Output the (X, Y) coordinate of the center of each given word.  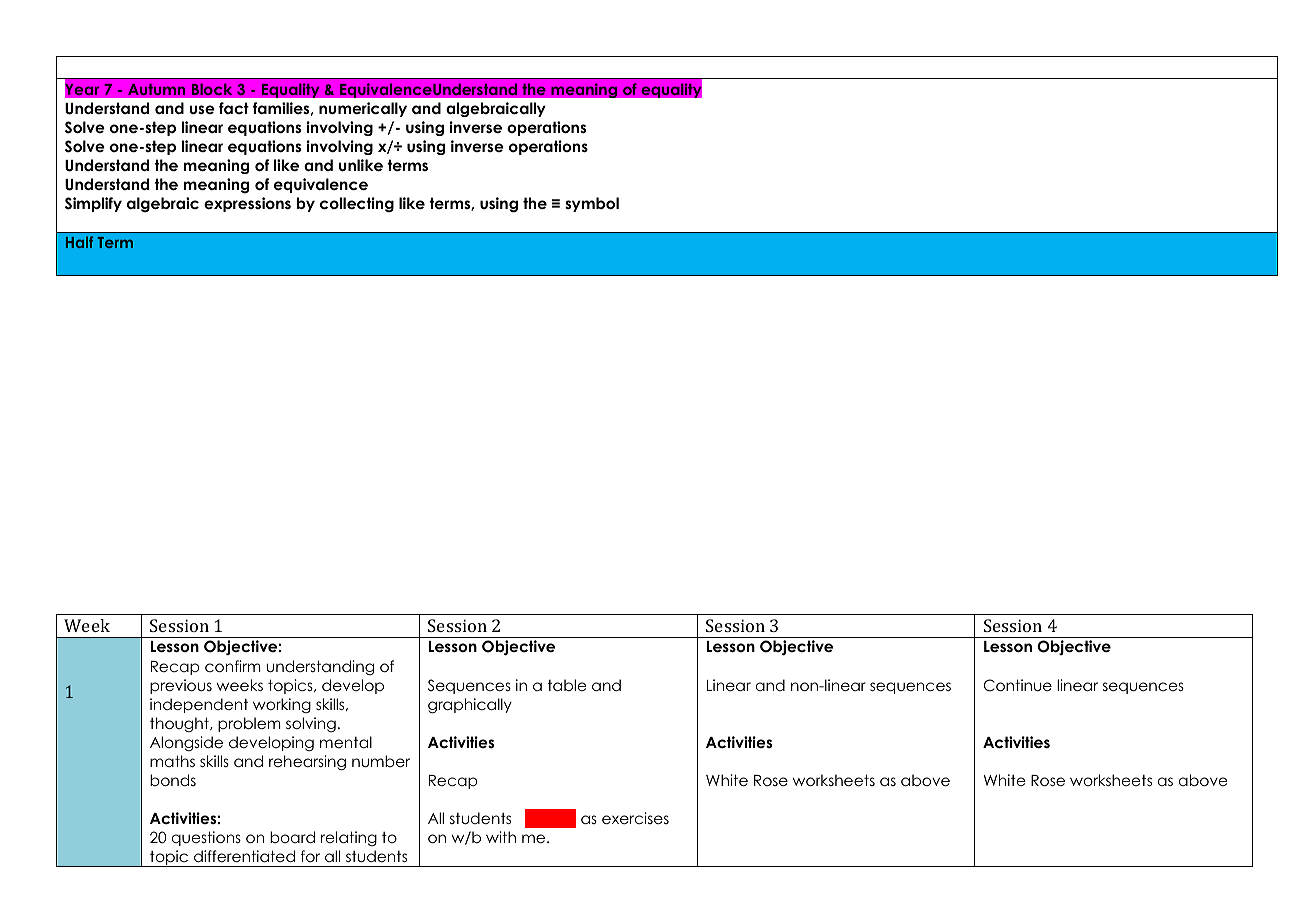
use (202, 109)
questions (206, 838)
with (501, 837)
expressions (247, 204)
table (567, 685)
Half (79, 242)
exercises (635, 818)
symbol (592, 204)
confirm (233, 666)
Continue (1018, 685)
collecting (357, 205)
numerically (363, 109)
